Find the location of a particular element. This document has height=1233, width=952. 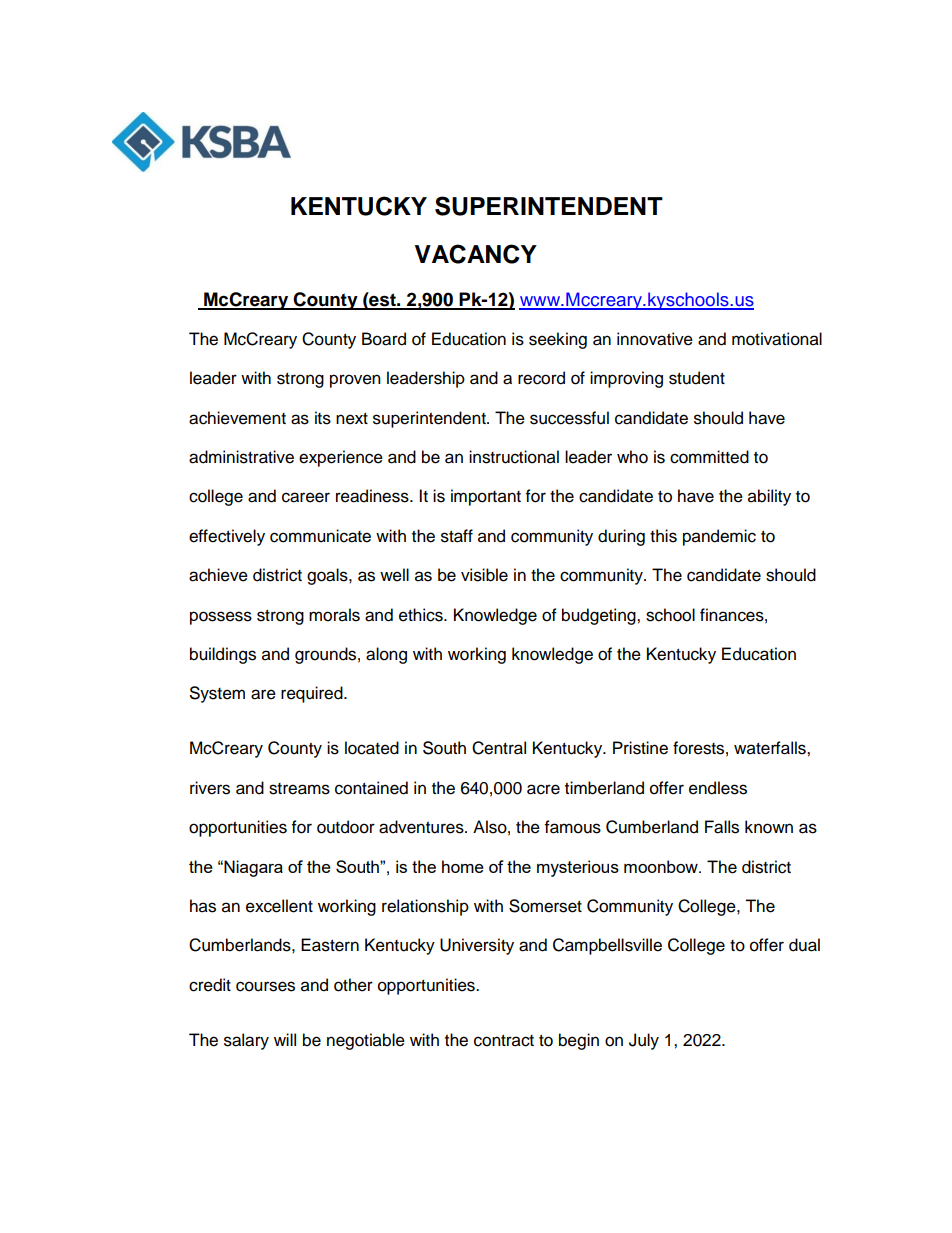

pandemic is located at coordinates (719, 537).
